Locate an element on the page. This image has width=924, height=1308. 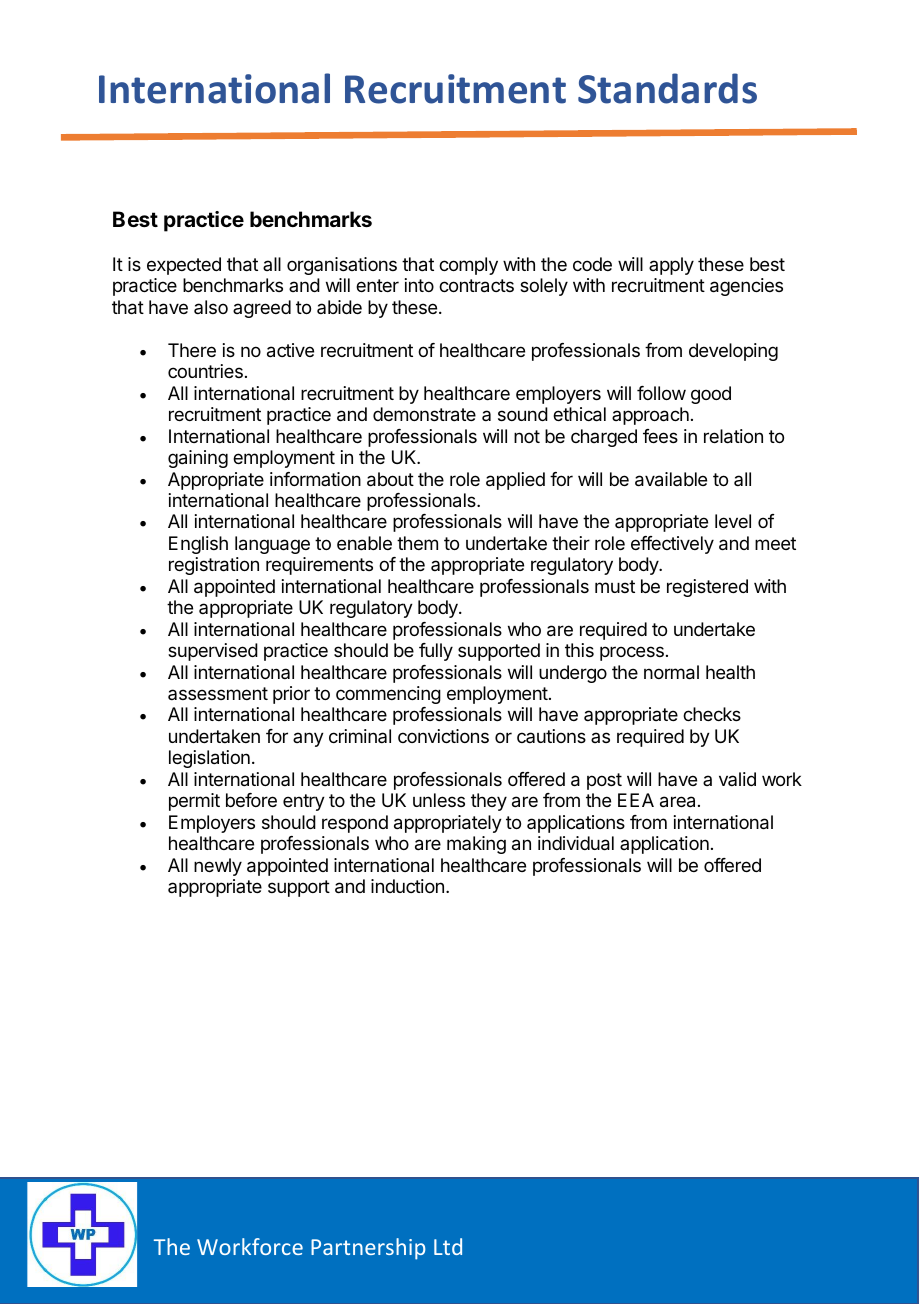
Standards is located at coordinates (667, 88).
